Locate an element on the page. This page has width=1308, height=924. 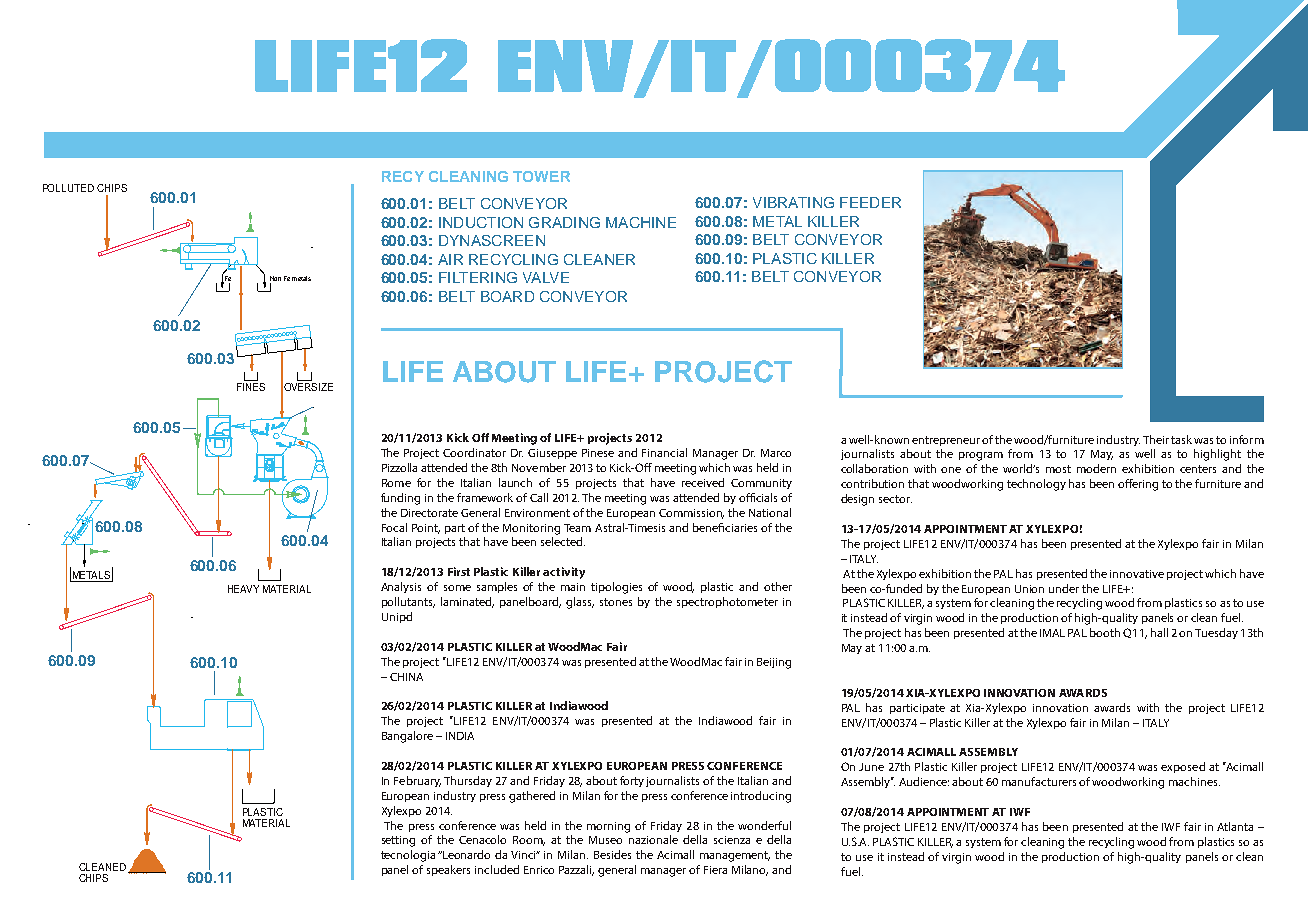
POLLUTED is located at coordinates (68, 188).
